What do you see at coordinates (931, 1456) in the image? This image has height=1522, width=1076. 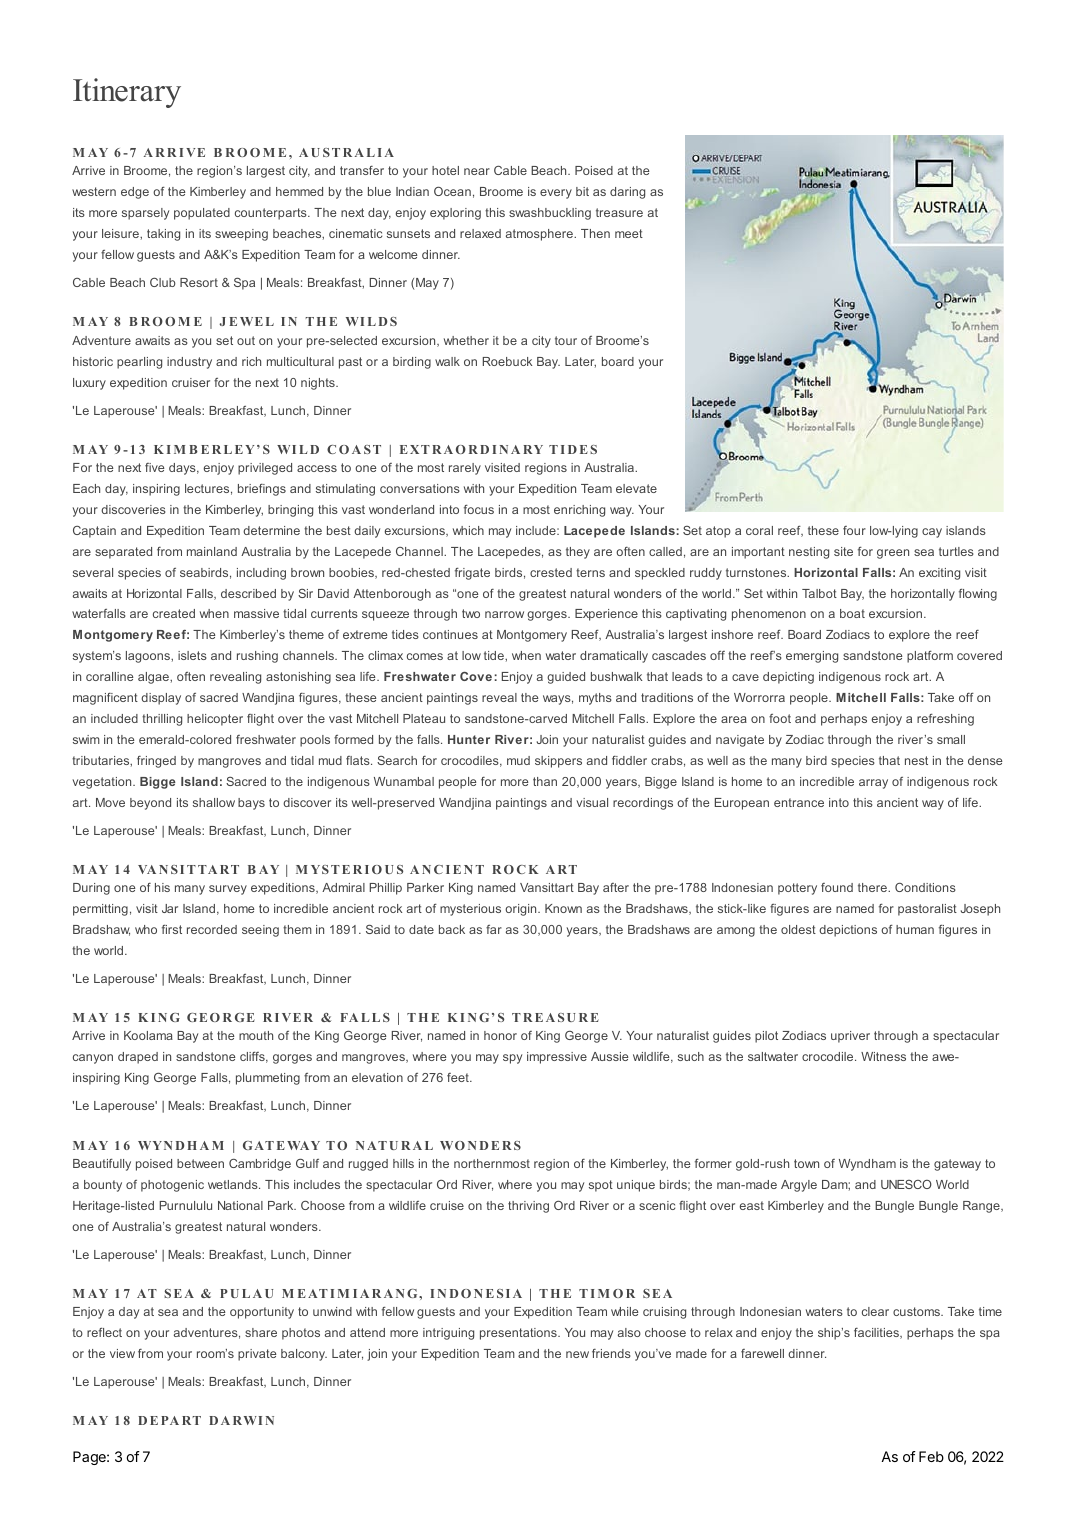 I see `Feb` at bounding box center [931, 1456].
